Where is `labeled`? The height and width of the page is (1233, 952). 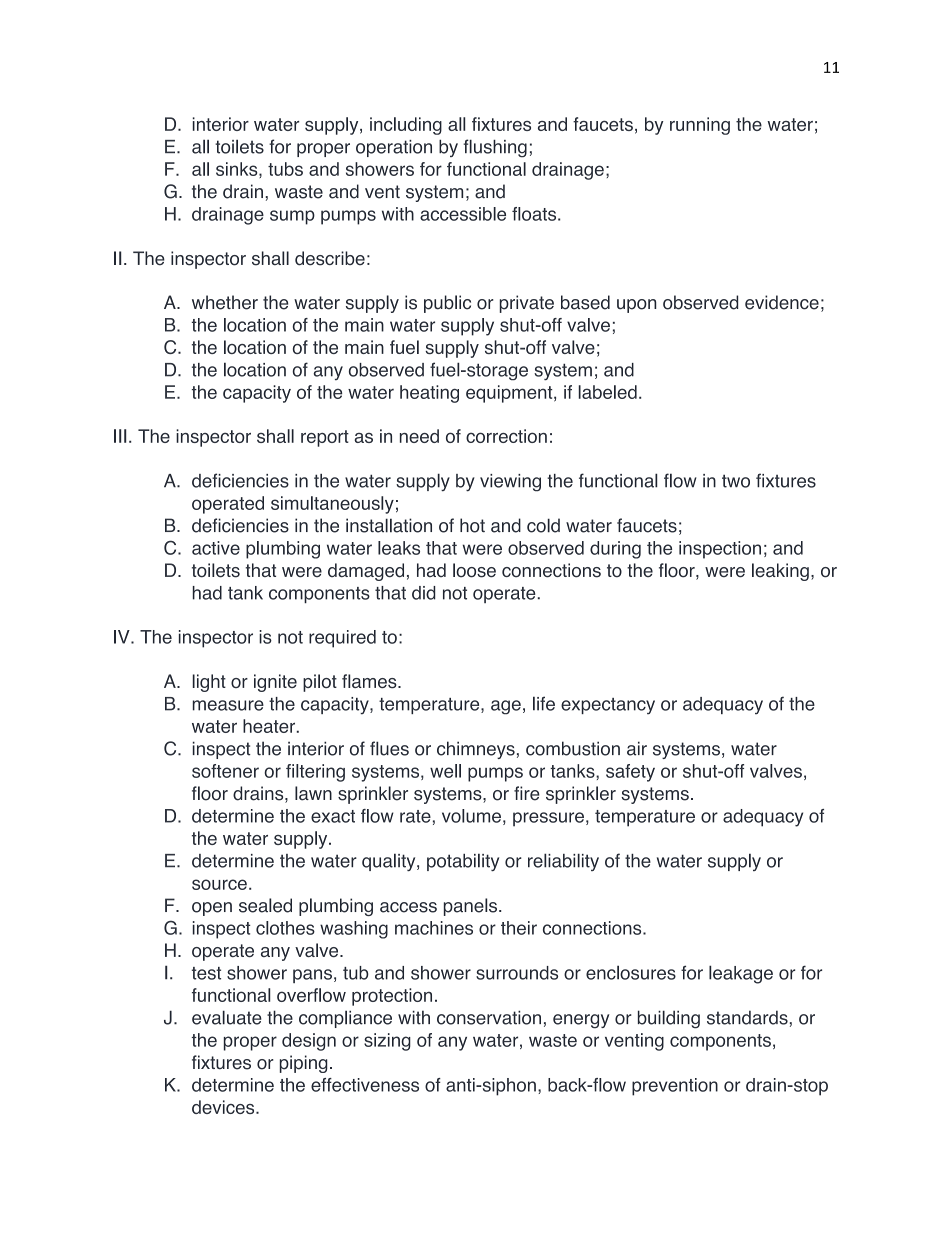
labeled is located at coordinates (607, 392).
